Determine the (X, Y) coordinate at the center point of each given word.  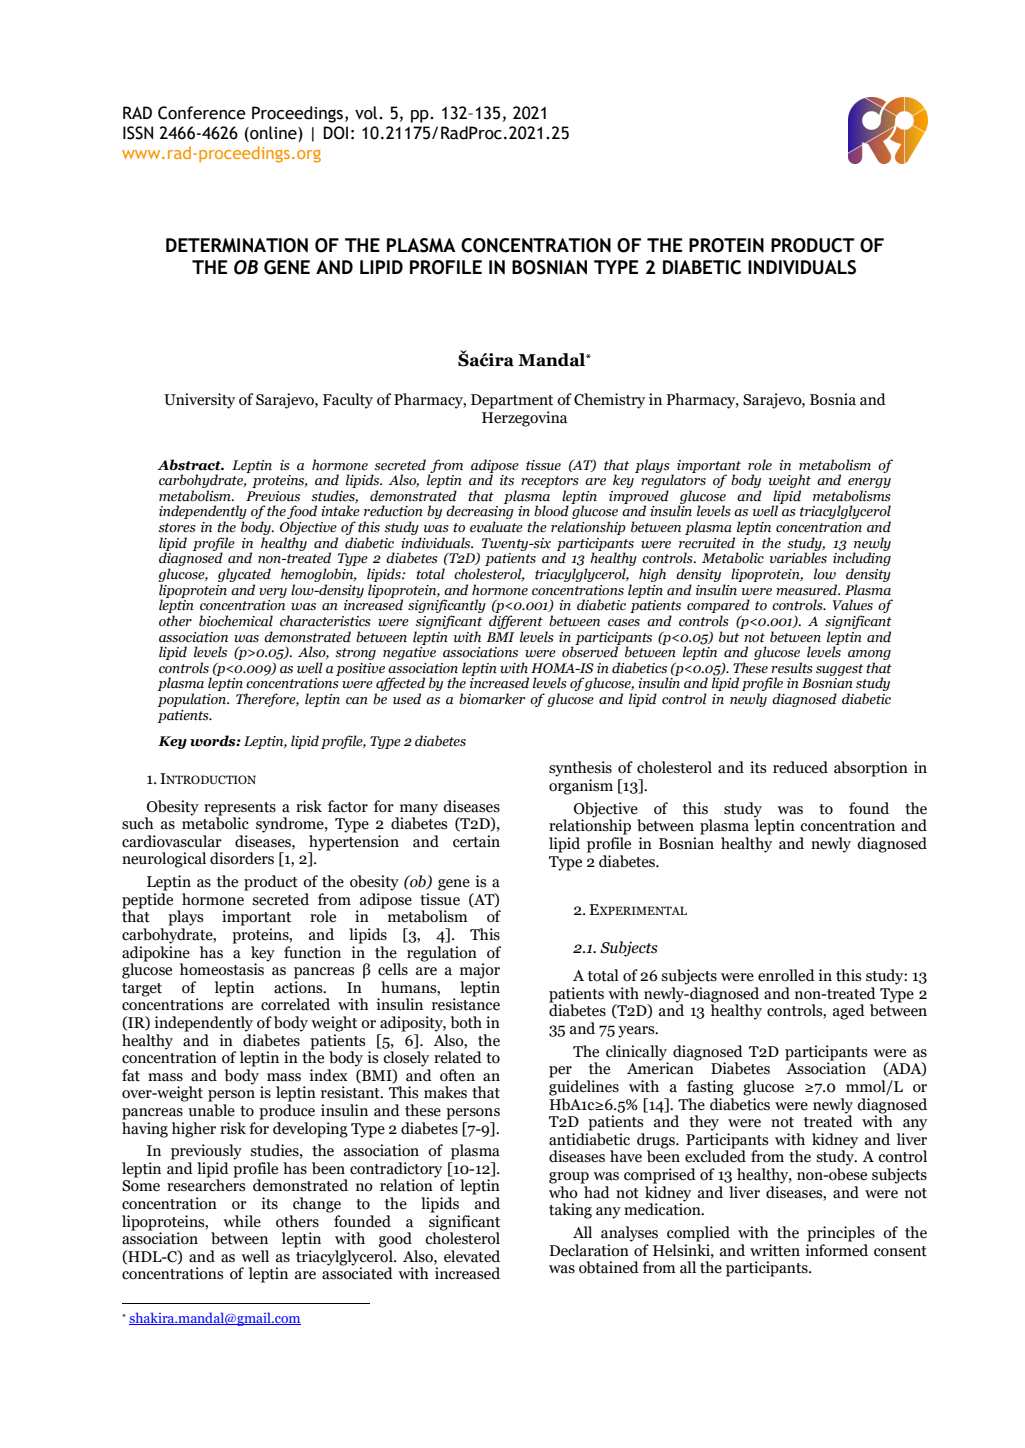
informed (836, 1249)
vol (367, 113)
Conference (202, 113)
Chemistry (609, 401)
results (792, 668)
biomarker (492, 699)
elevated (472, 1256)
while (242, 1221)
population (193, 700)
